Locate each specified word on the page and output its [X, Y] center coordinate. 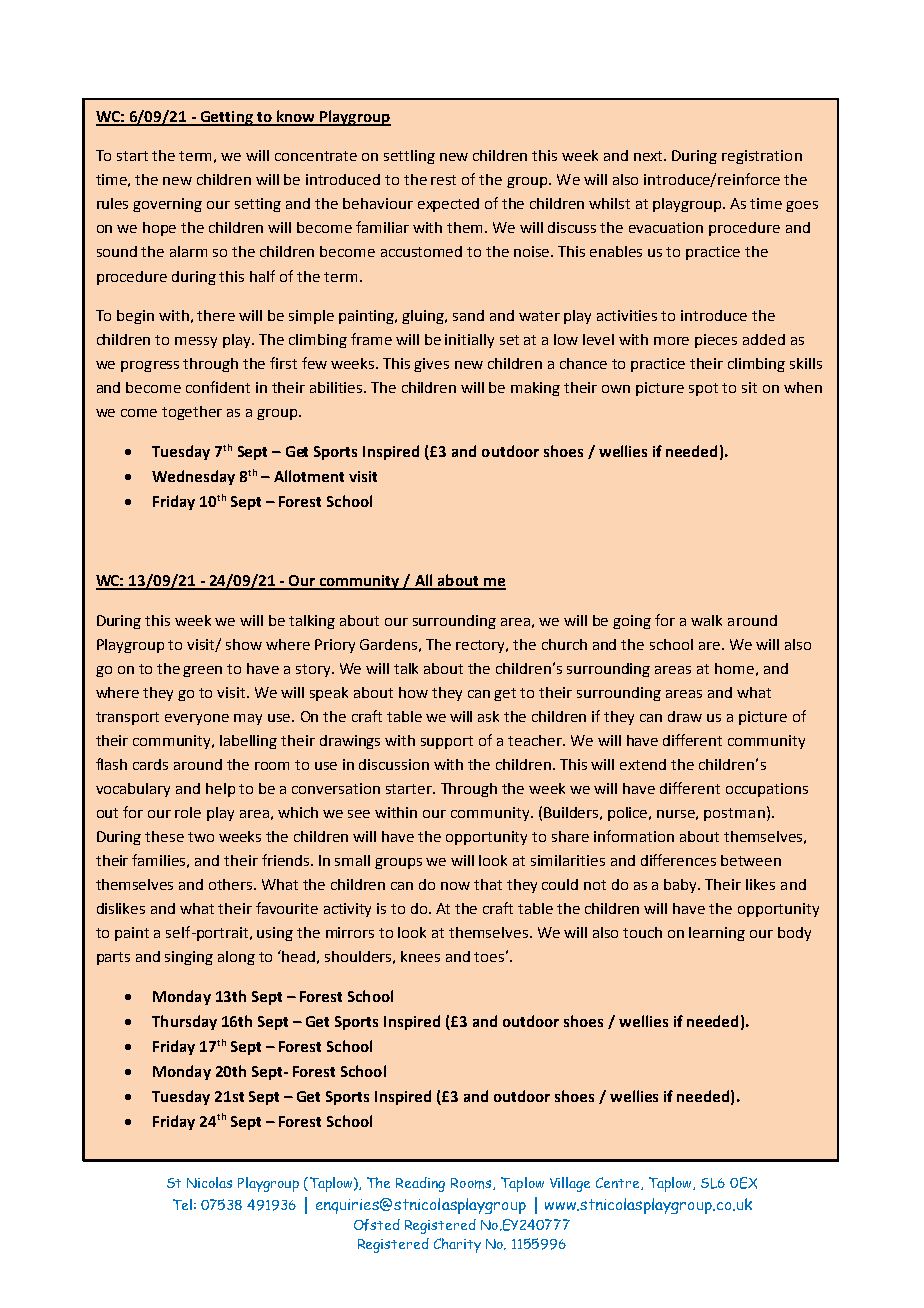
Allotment [309, 476]
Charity [457, 1245]
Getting [226, 118]
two [201, 837]
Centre [619, 1183]
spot [703, 389]
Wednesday [193, 477]
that [488, 884]
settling [409, 157]
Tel [182, 1204]
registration [762, 157]
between [751, 860]
